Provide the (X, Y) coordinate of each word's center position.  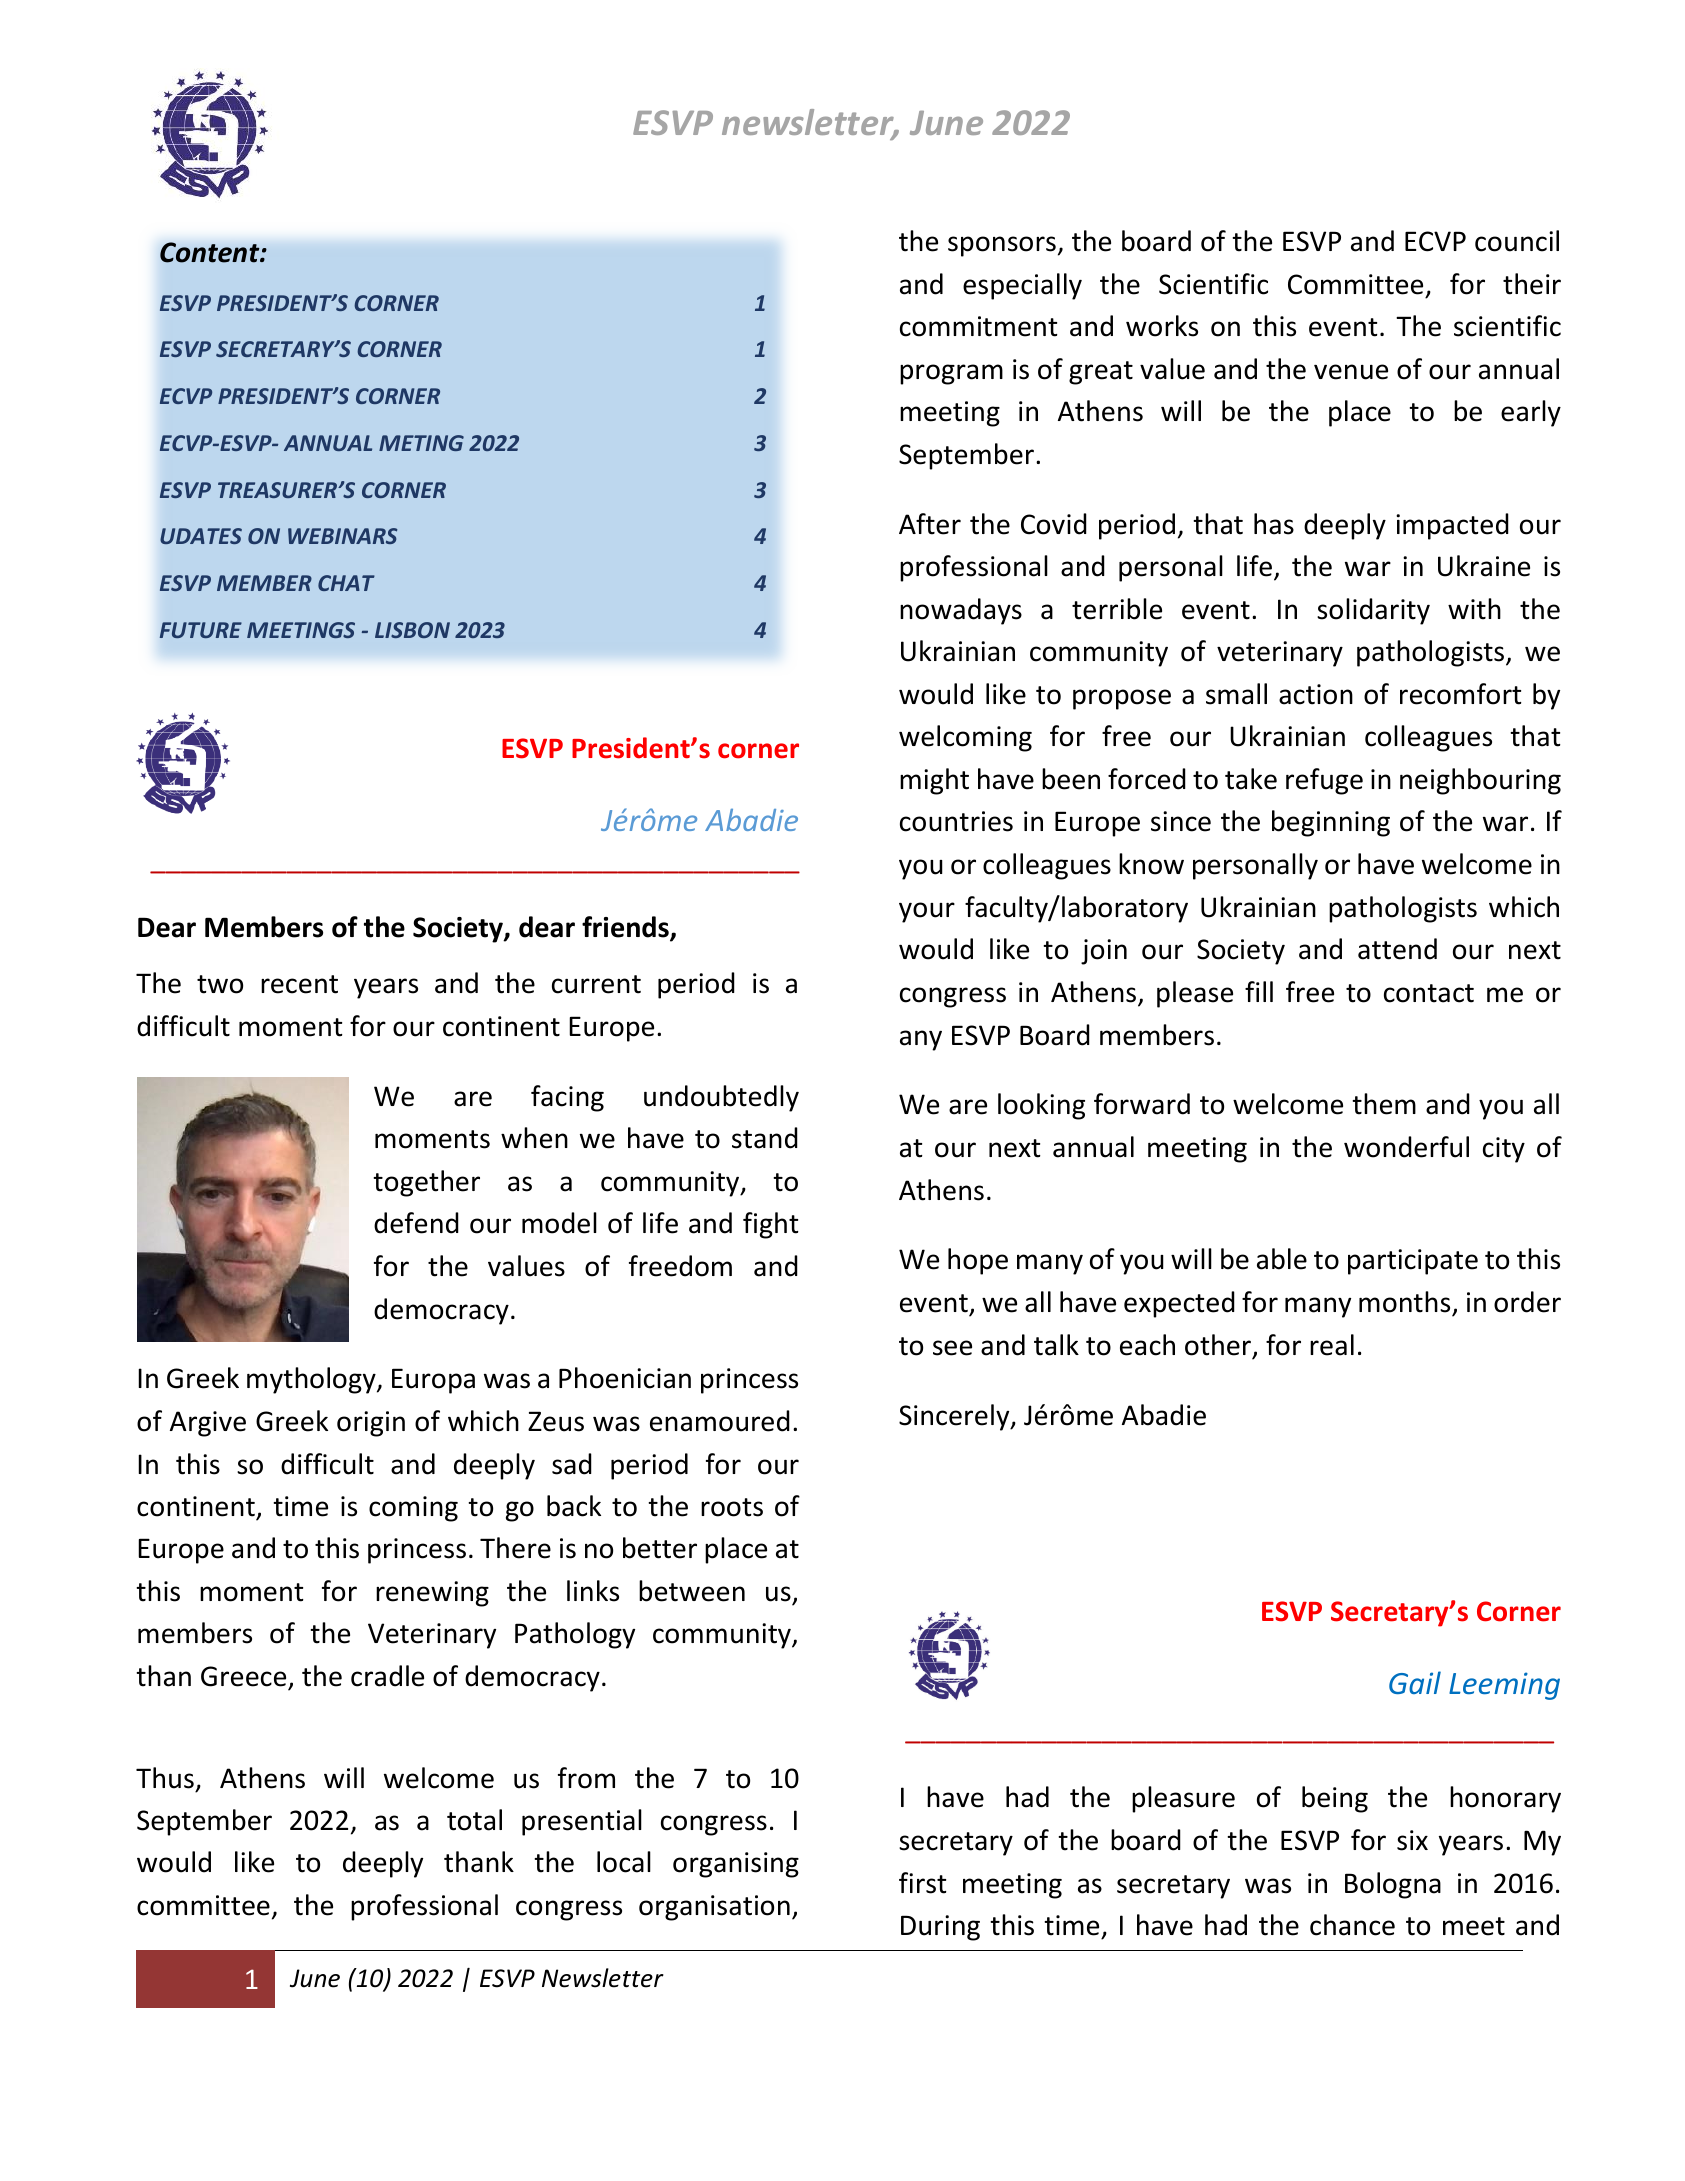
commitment (979, 326)
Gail (1415, 1682)
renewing (432, 1594)
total (474, 1820)
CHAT (346, 583)
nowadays (961, 611)
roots (732, 1507)
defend (416, 1223)
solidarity (1373, 611)
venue (1351, 372)
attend (1397, 949)
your (927, 912)
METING (421, 443)
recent (299, 984)
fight (771, 1225)
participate (1413, 1262)
